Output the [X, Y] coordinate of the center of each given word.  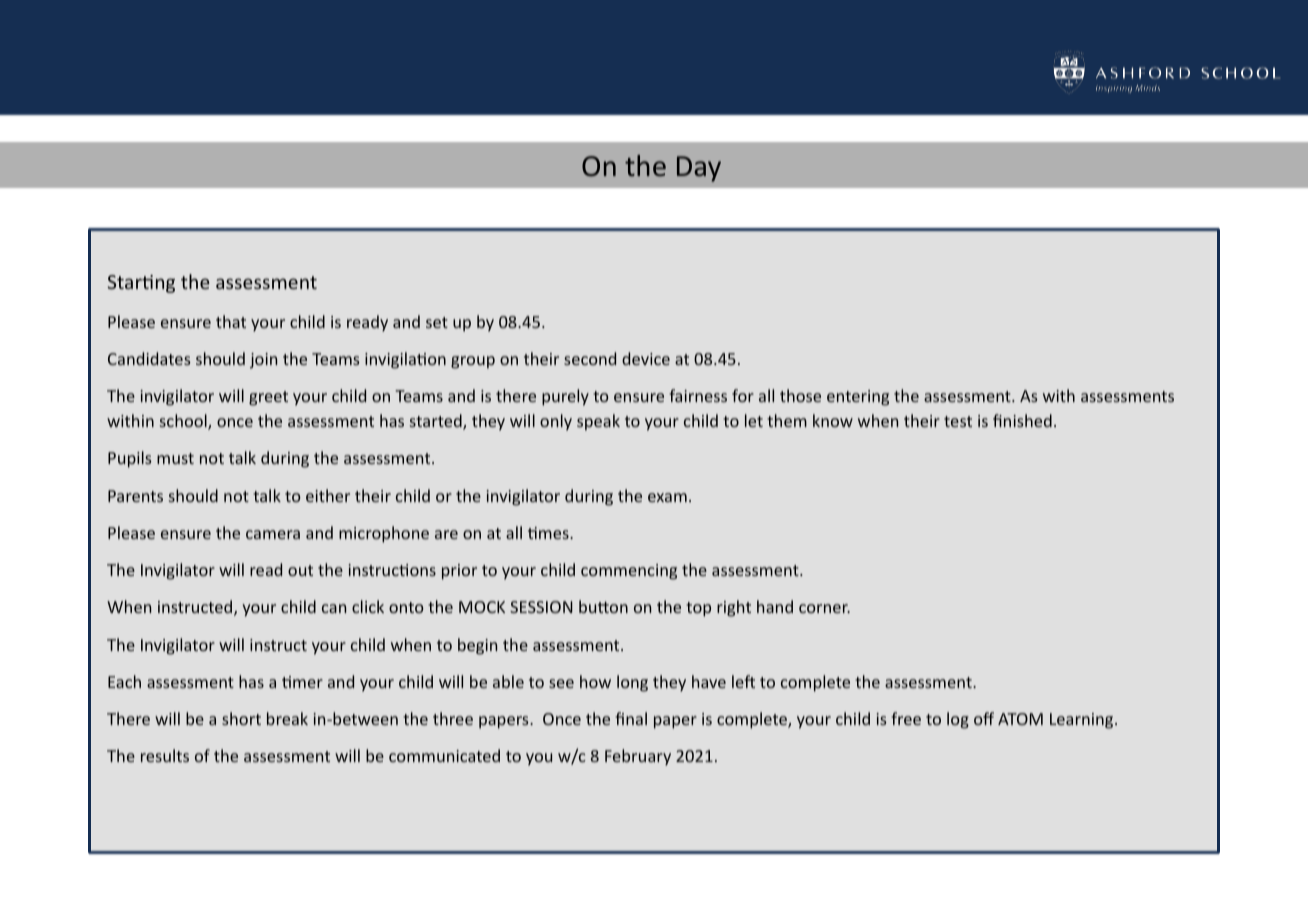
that [231, 321]
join [263, 361]
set [437, 322]
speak [598, 422]
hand [775, 606]
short [241, 718]
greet [268, 398]
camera [273, 534]
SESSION [541, 607]
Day [699, 169]
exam [667, 497]
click [368, 606]
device [646, 358]
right [734, 608]
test [958, 421]
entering [858, 398]
